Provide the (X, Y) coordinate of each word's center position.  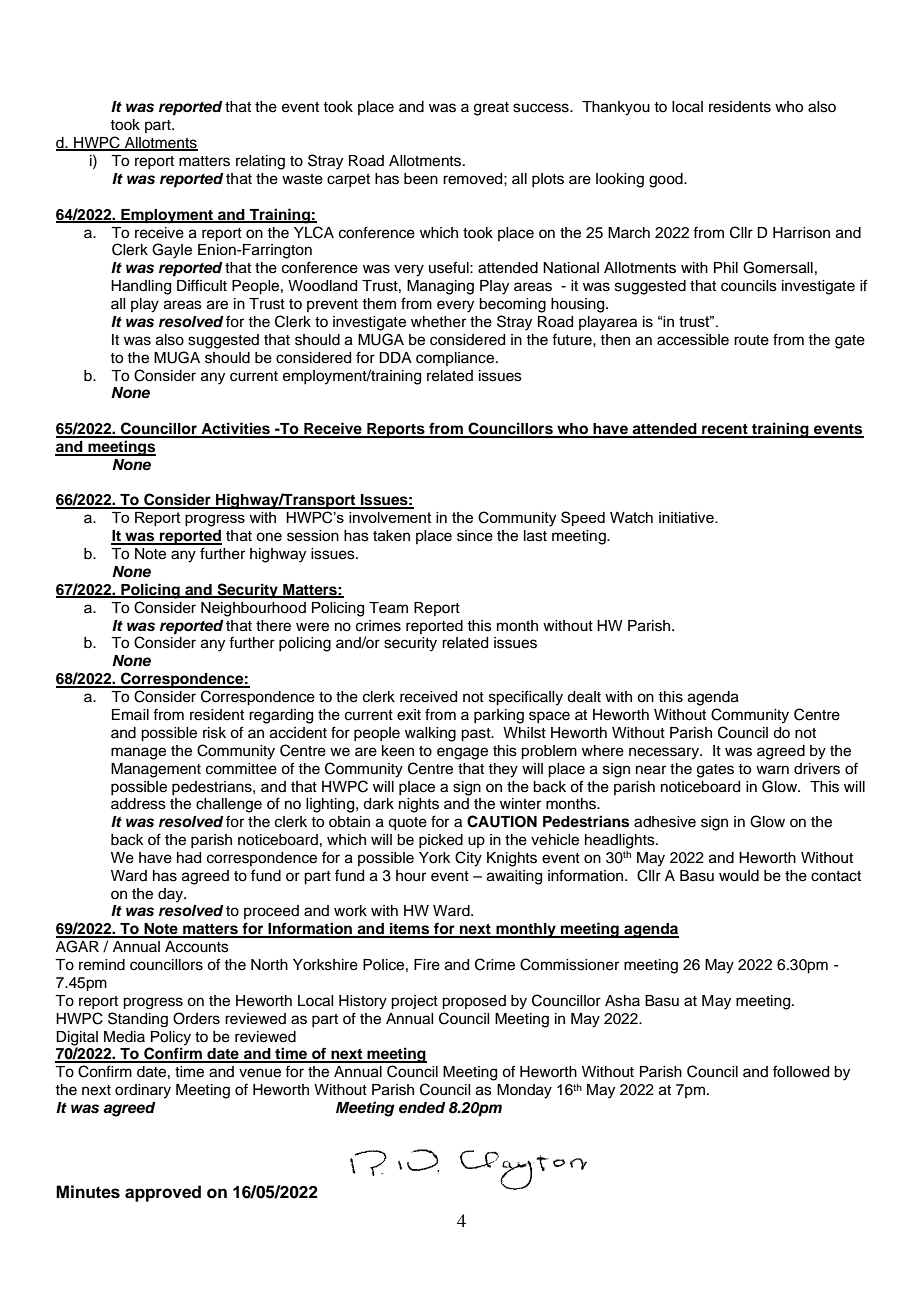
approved (163, 1193)
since (475, 536)
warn (772, 770)
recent (725, 430)
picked (441, 841)
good (667, 180)
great (491, 109)
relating (260, 162)
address (138, 804)
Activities (235, 429)
